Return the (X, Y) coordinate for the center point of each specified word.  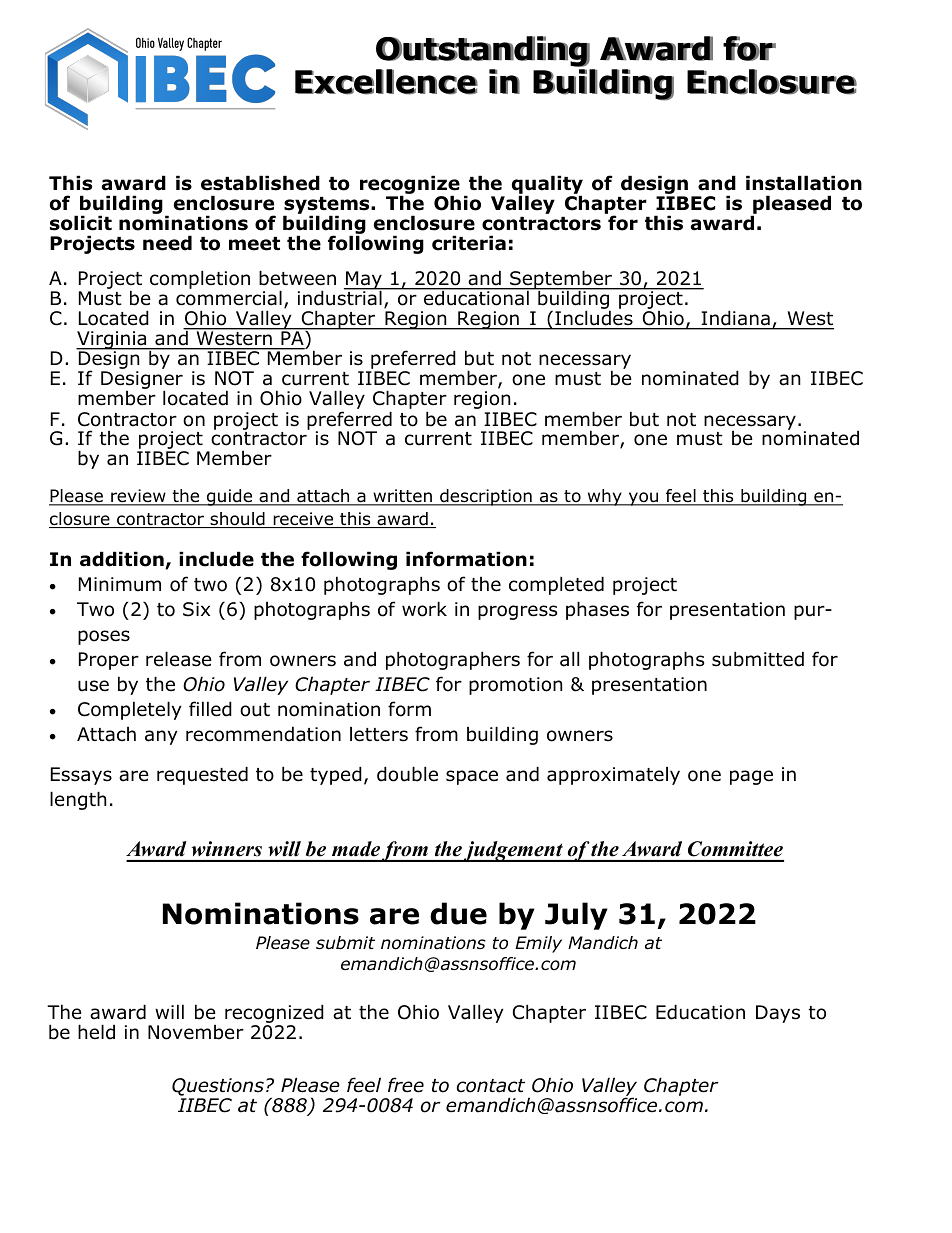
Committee (735, 849)
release (179, 659)
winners (227, 849)
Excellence (386, 82)
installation (804, 183)
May (364, 281)
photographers (453, 660)
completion (200, 279)
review (138, 497)
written (402, 497)
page (751, 777)
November (196, 1032)
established (260, 183)
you (643, 499)
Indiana (736, 318)
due (458, 913)
